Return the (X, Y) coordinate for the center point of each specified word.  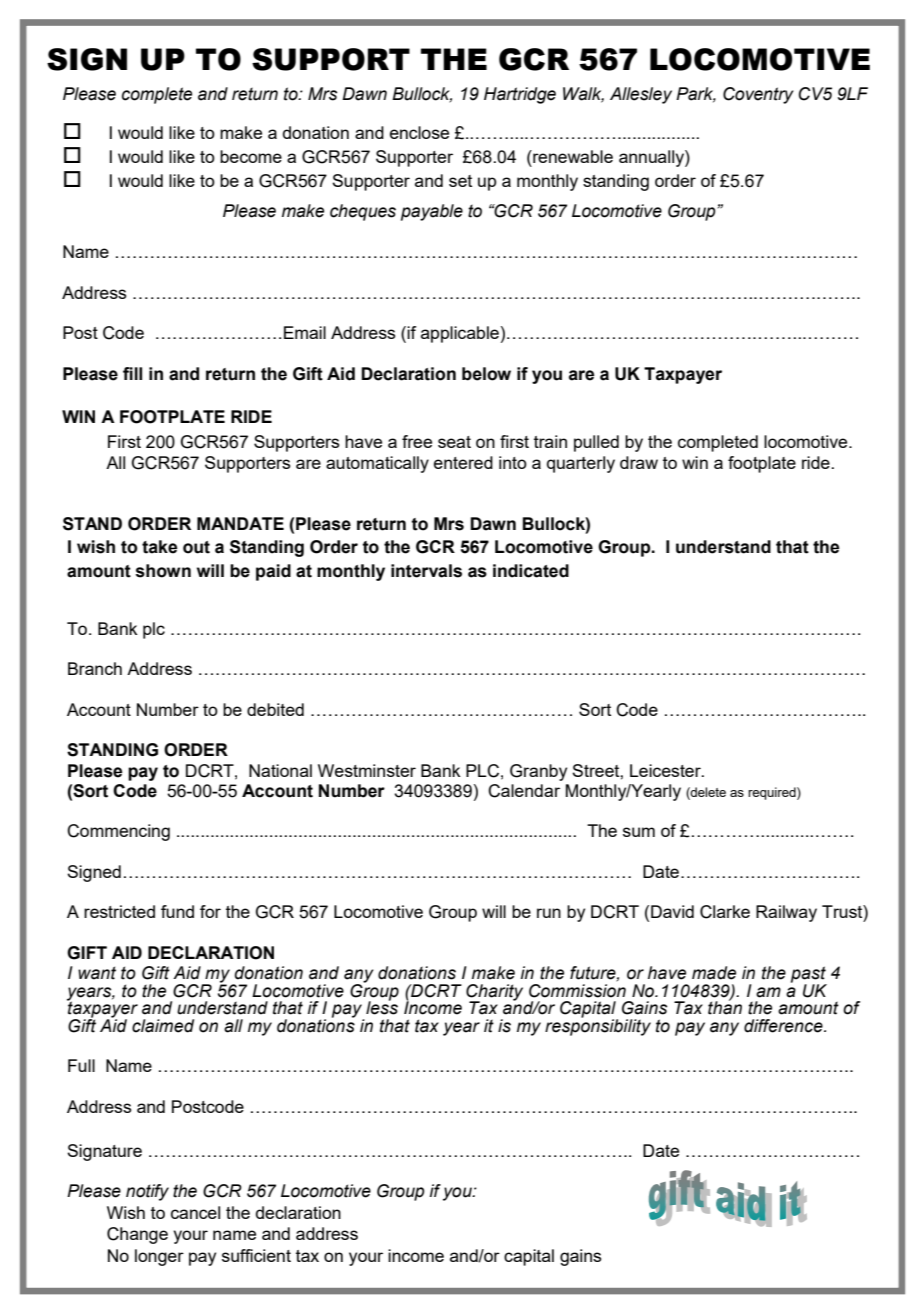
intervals (426, 571)
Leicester (666, 770)
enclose (419, 132)
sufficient (256, 1255)
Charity (494, 993)
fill (132, 373)
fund (177, 911)
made (714, 973)
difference (784, 1026)
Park (696, 95)
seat (454, 442)
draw (639, 462)
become (251, 156)
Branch (95, 668)
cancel (195, 1212)
